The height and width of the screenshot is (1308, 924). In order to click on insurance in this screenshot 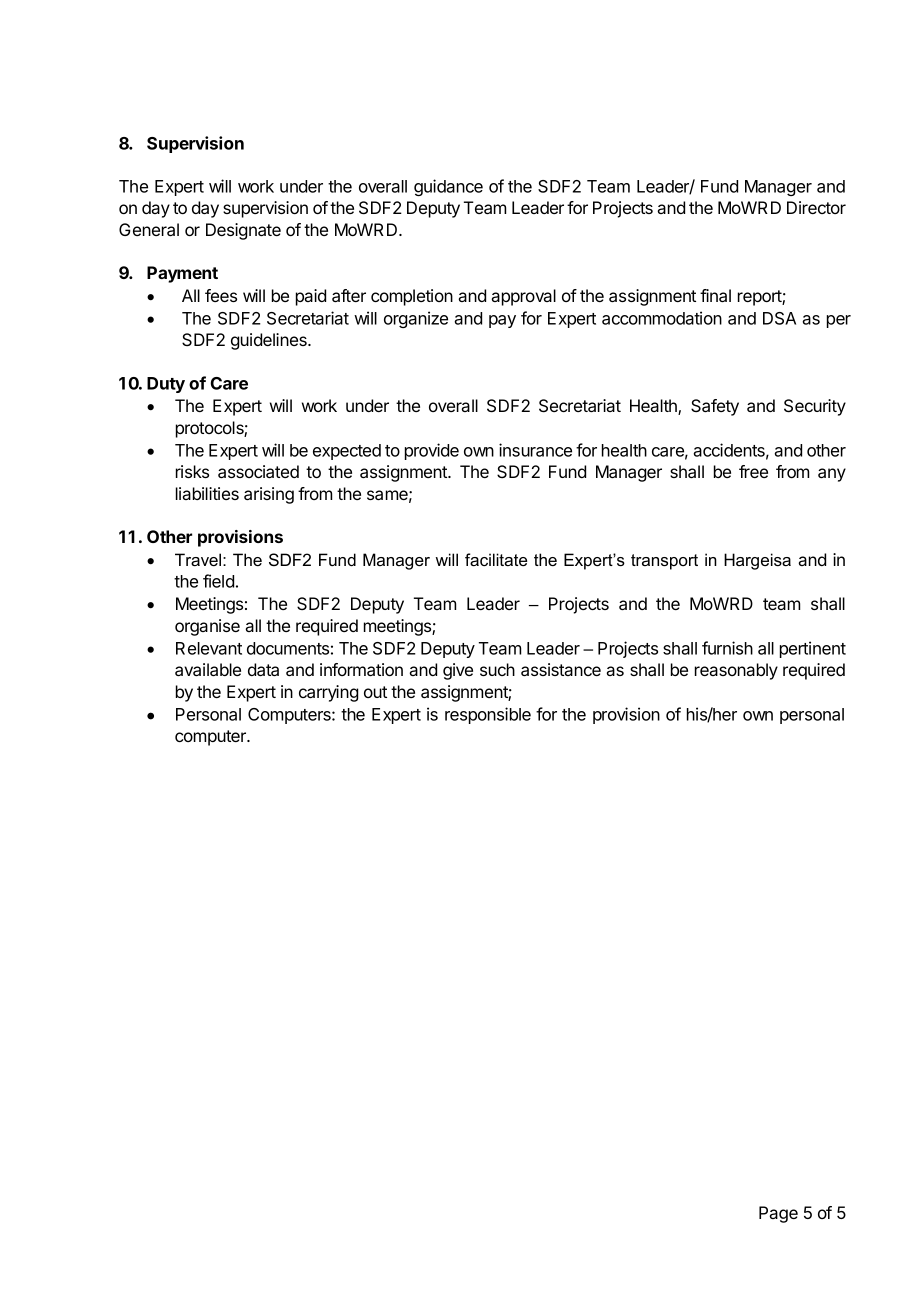, I will do `click(535, 450)`.
